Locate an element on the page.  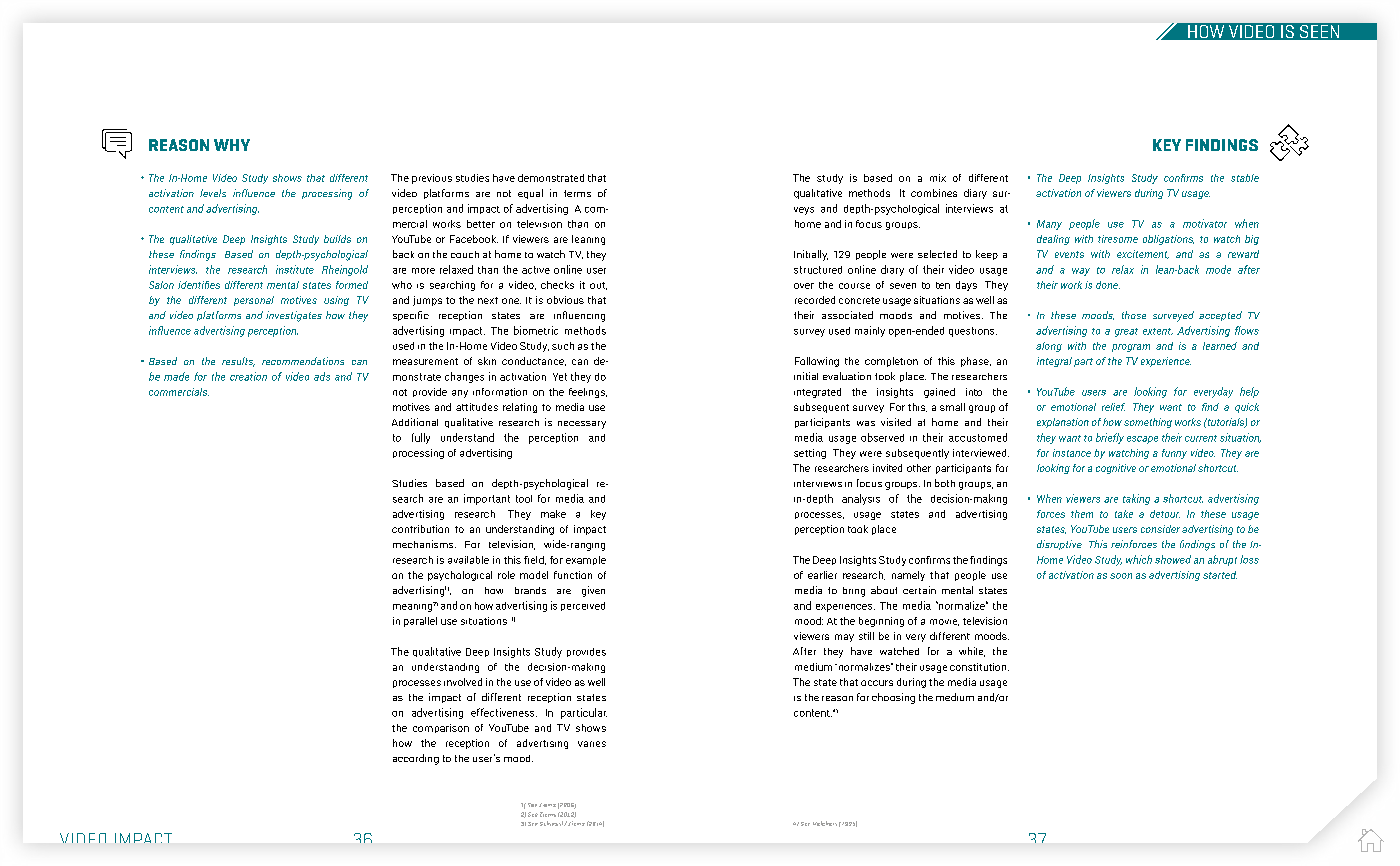
program is located at coordinates (1131, 348).
